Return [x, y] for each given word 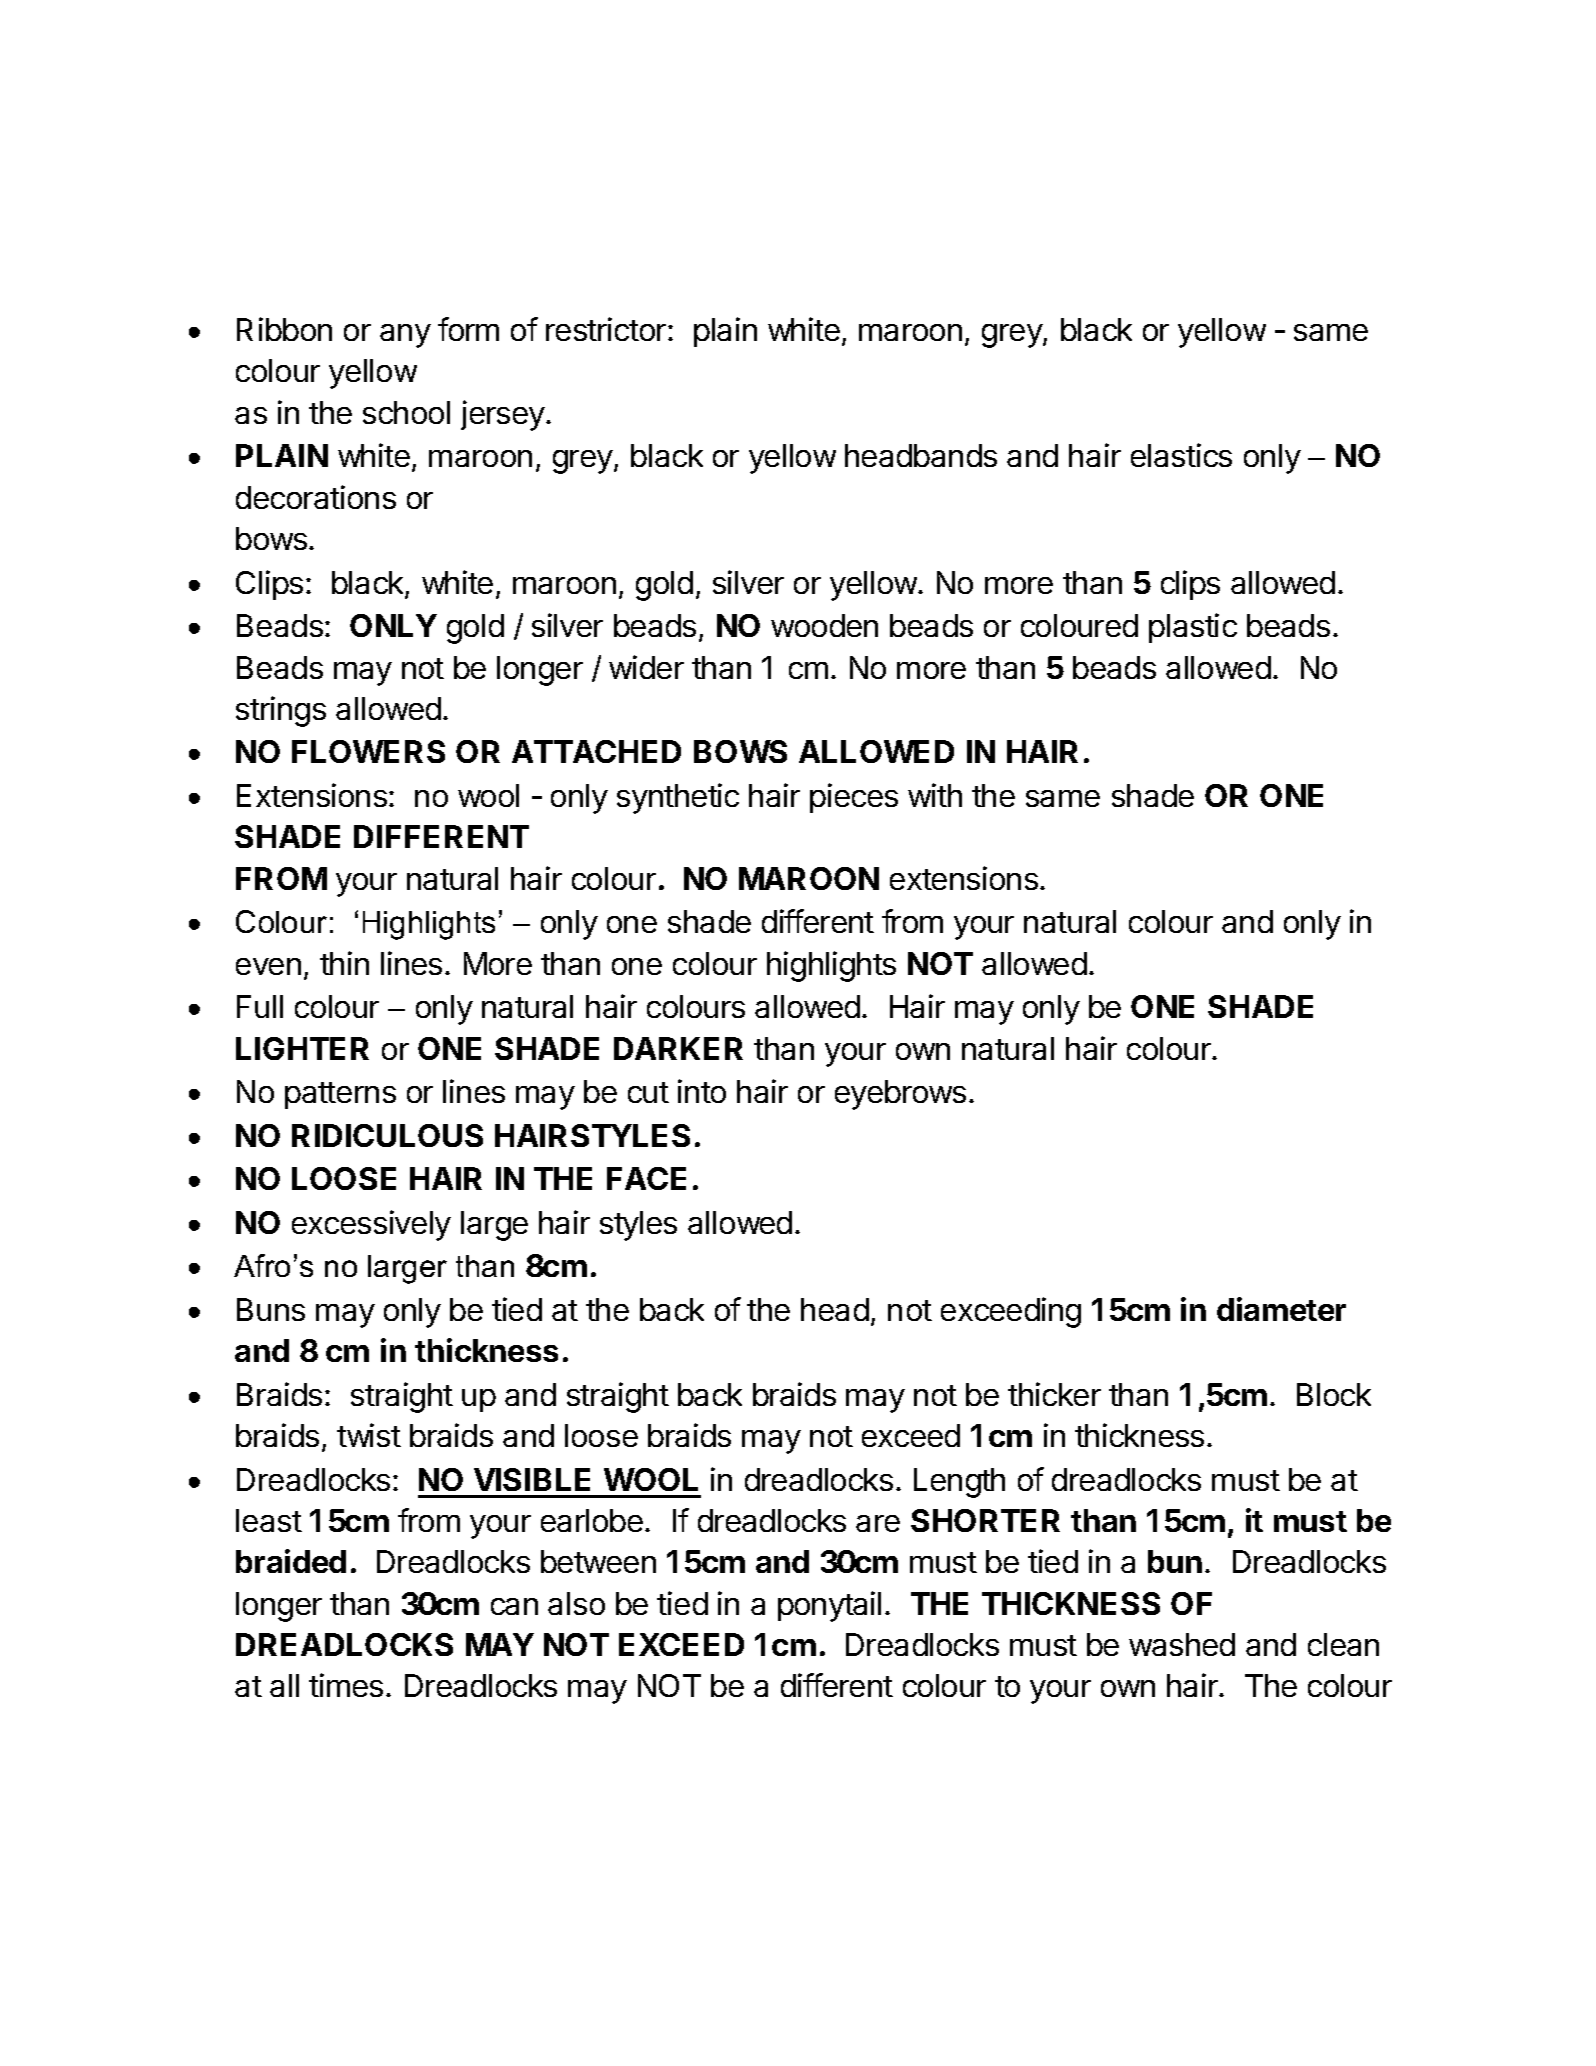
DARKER [678, 1048]
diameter [1281, 1309]
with [935, 795]
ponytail [829, 1606]
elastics [1181, 455]
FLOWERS [368, 751]
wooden [824, 625]
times [346, 1685]
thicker [1054, 1394]
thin [344, 963]
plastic [1193, 628]
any [405, 336]
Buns [271, 1309]
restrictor [606, 329]
